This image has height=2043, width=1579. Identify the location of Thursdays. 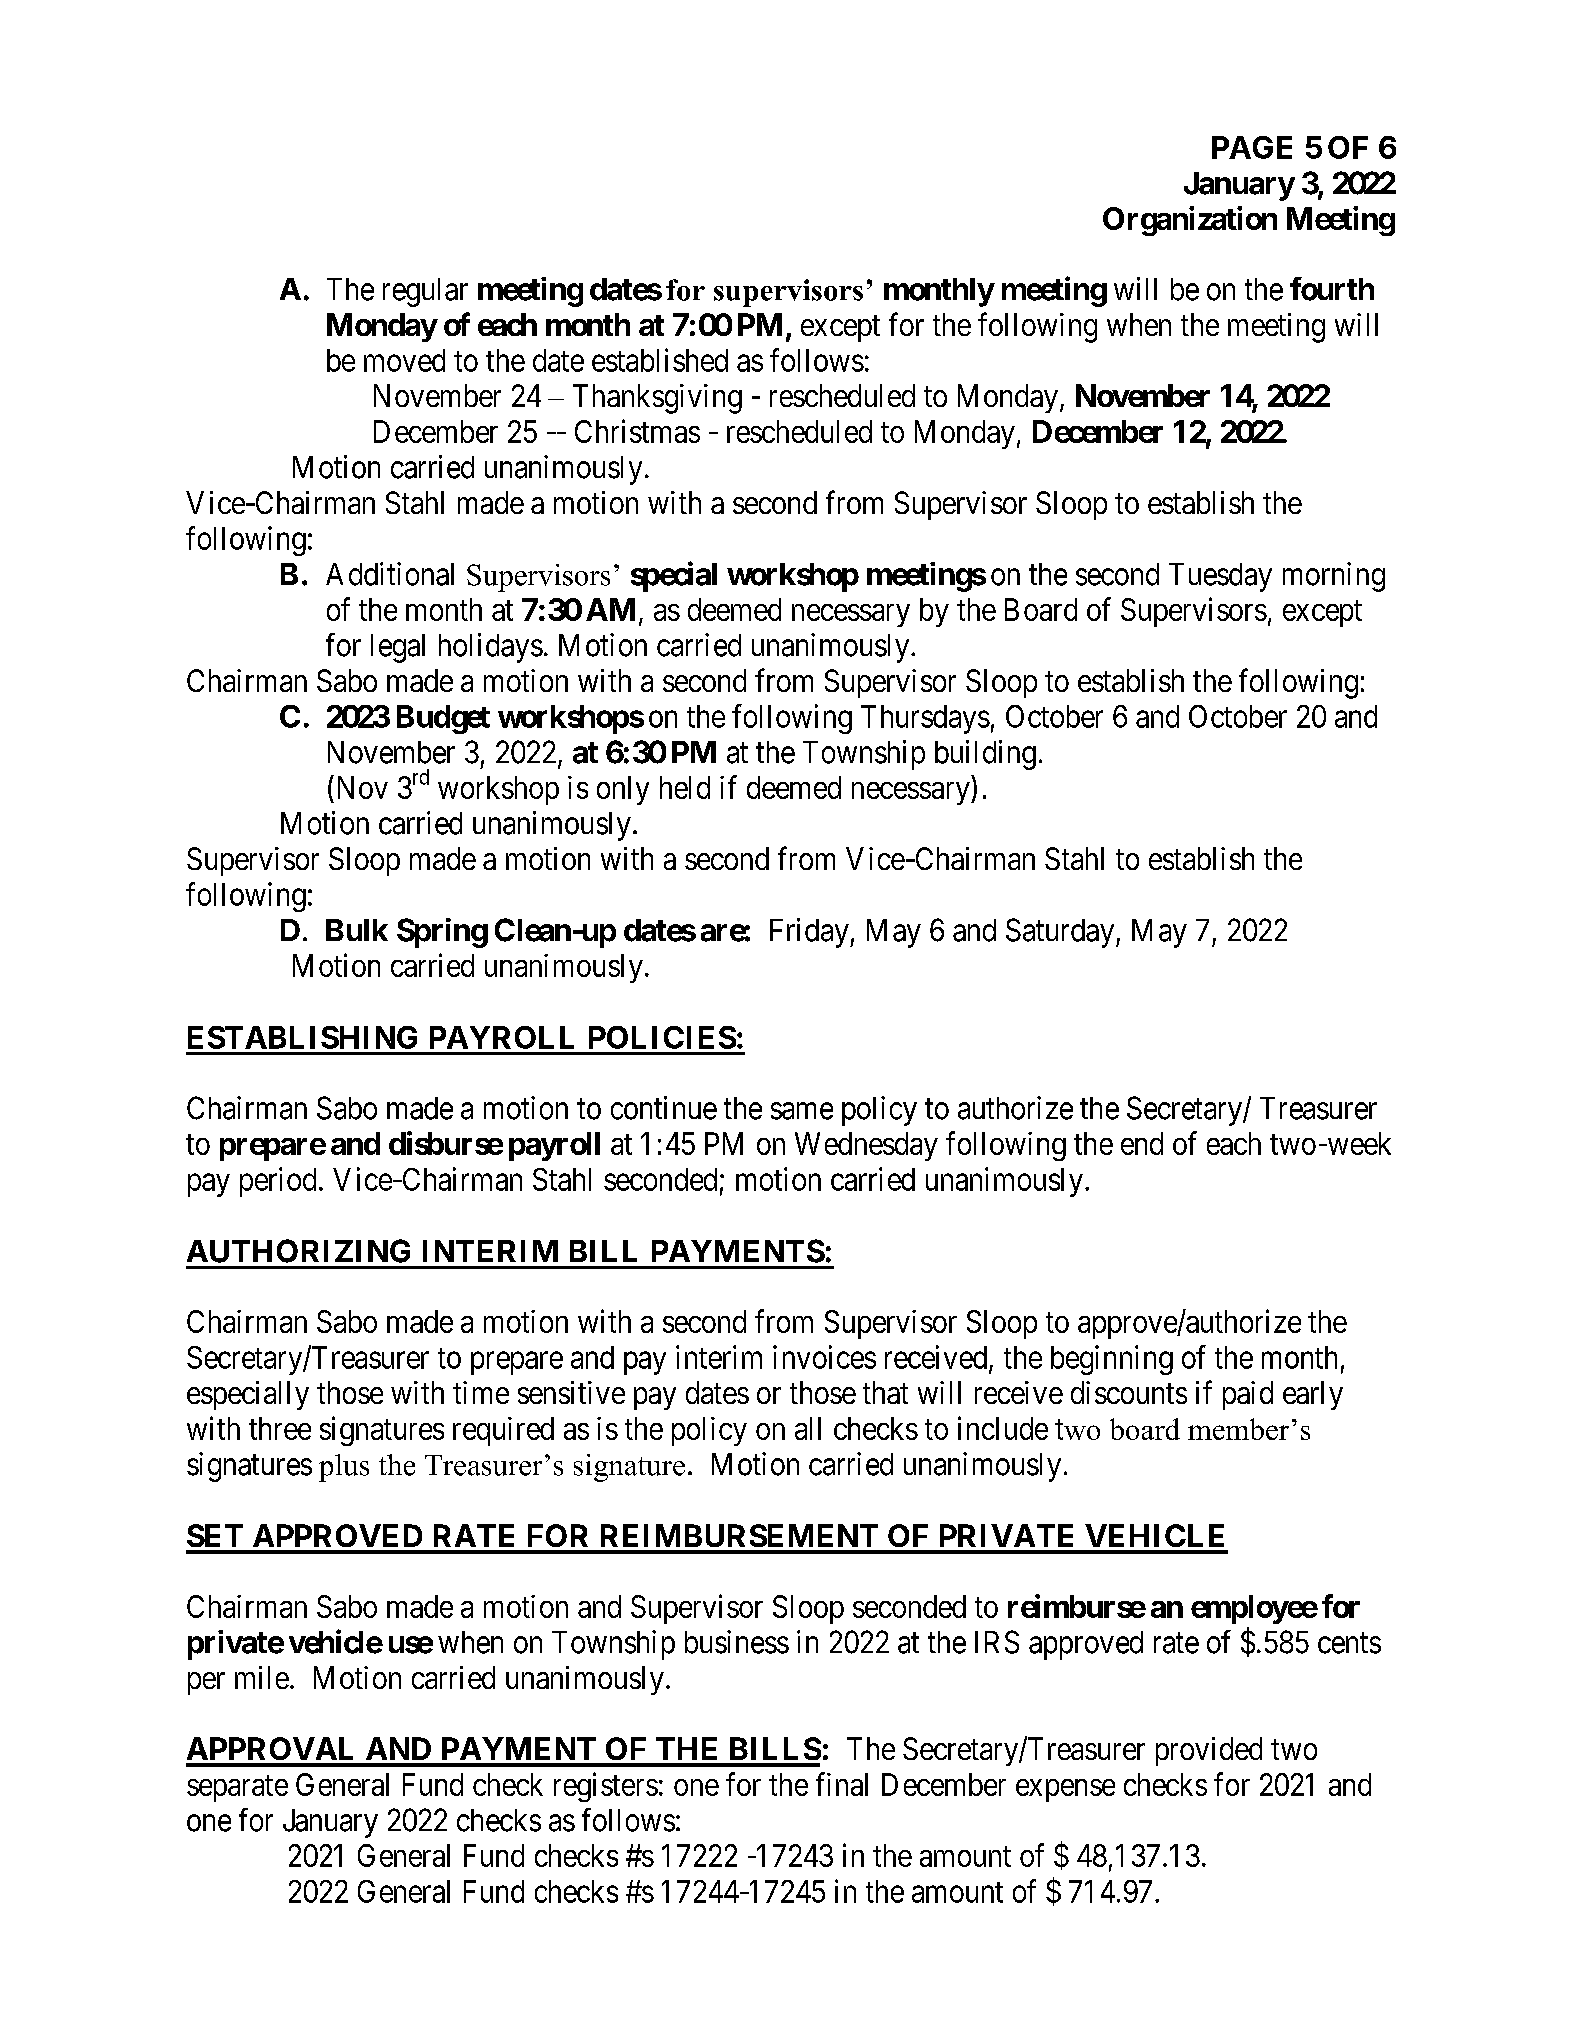
(925, 719).
